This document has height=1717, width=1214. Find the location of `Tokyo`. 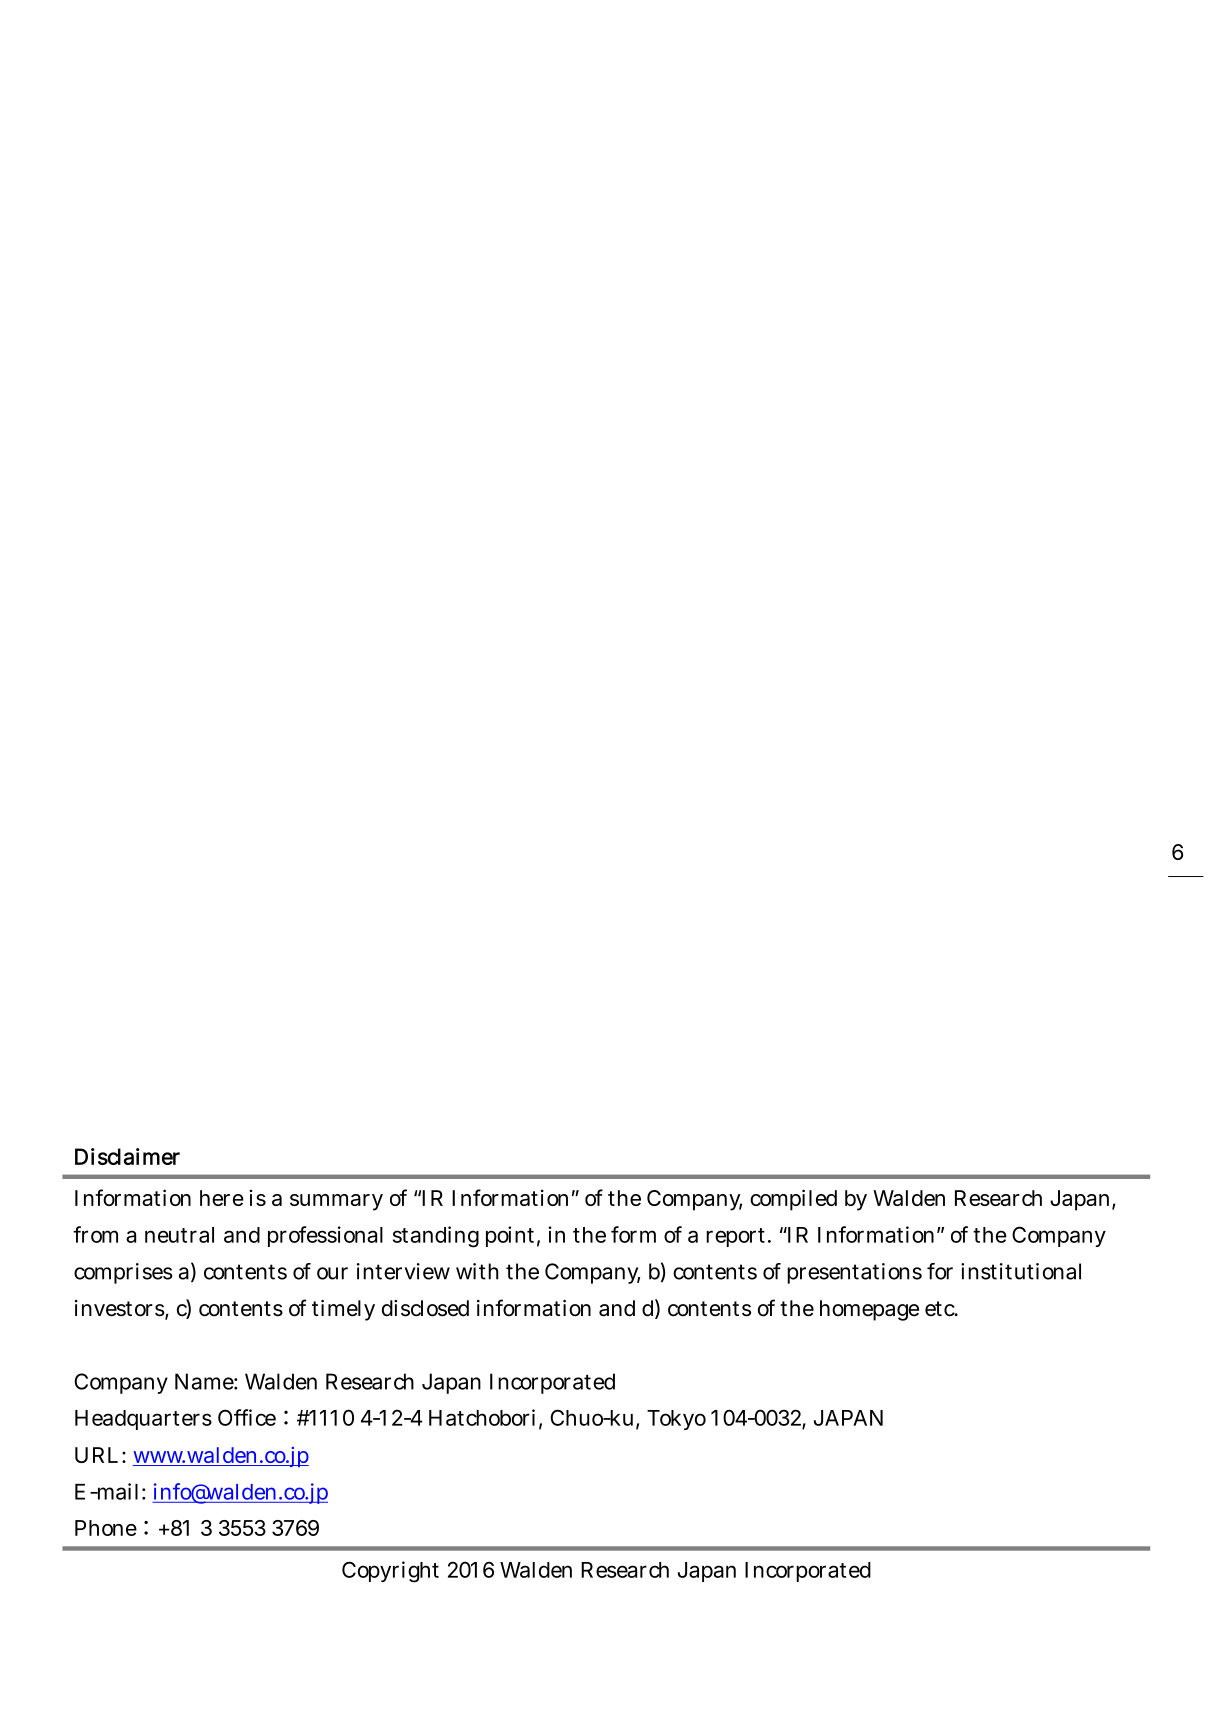

Tokyo is located at coordinates (676, 1420).
